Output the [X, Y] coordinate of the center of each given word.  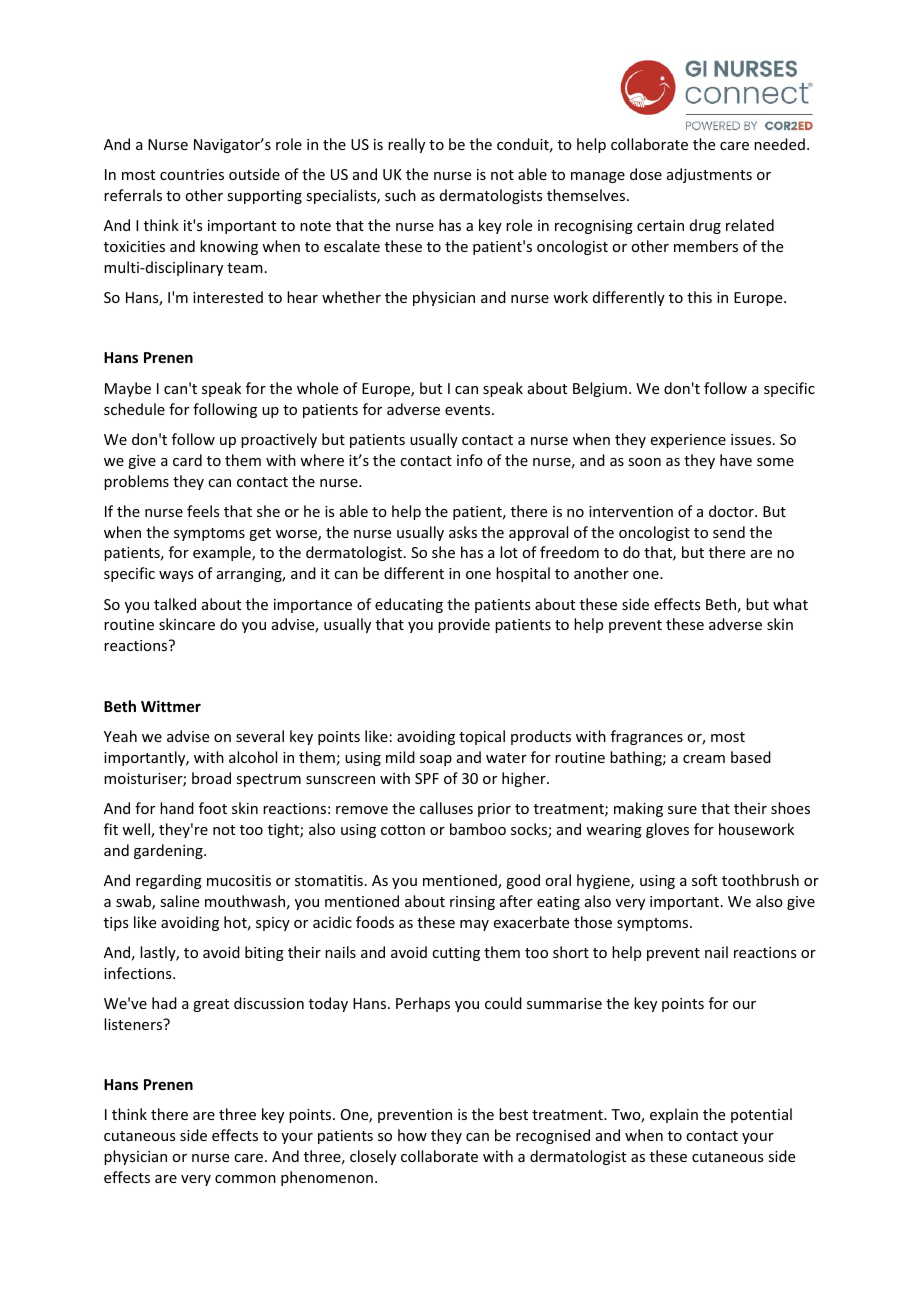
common [245, 1179]
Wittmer [171, 706]
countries [192, 174]
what [790, 604]
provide [464, 625]
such [400, 195]
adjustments [709, 175]
